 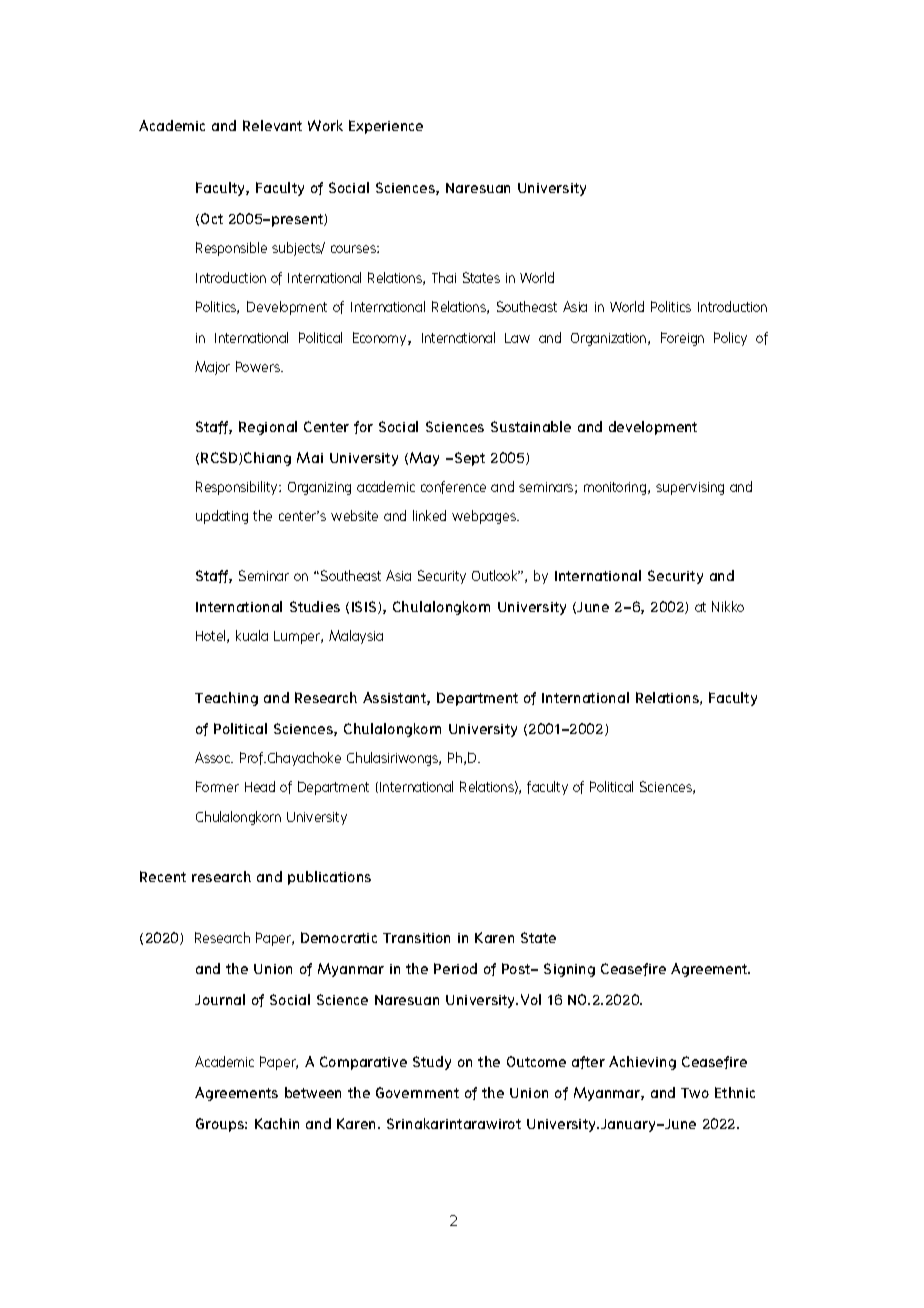 What do you see at coordinates (455, 968) in the screenshot?
I see `Period` at bounding box center [455, 968].
